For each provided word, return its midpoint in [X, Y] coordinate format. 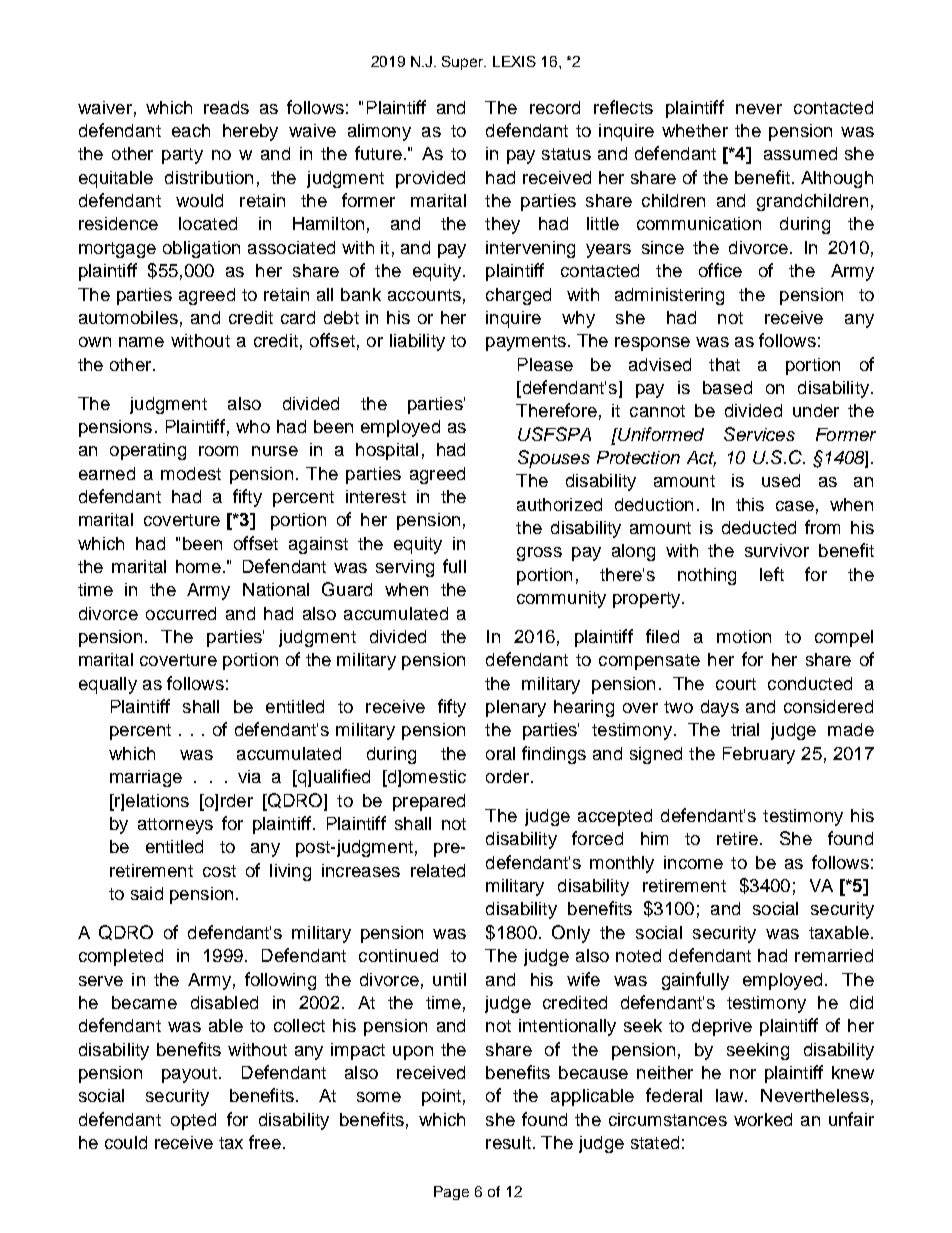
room [218, 451]
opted [193, 1121]
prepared [429, 802]
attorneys [175, 826]
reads [226, 107]
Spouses [554, 459]
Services [759, 434]
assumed [800, 153]
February [759, 755]
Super [464, 63]
